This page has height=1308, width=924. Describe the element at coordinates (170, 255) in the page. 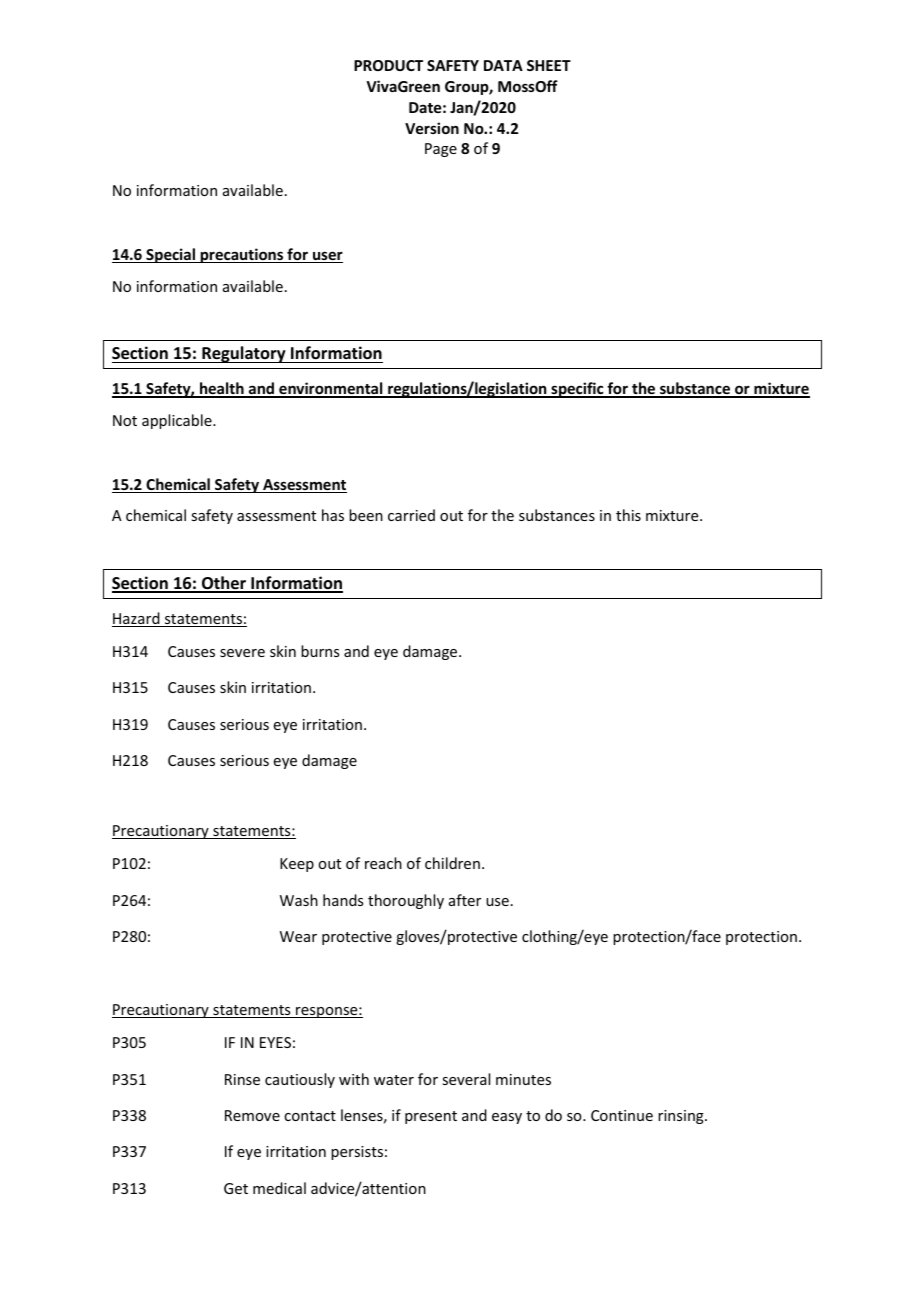

I see `Special` at that location.
